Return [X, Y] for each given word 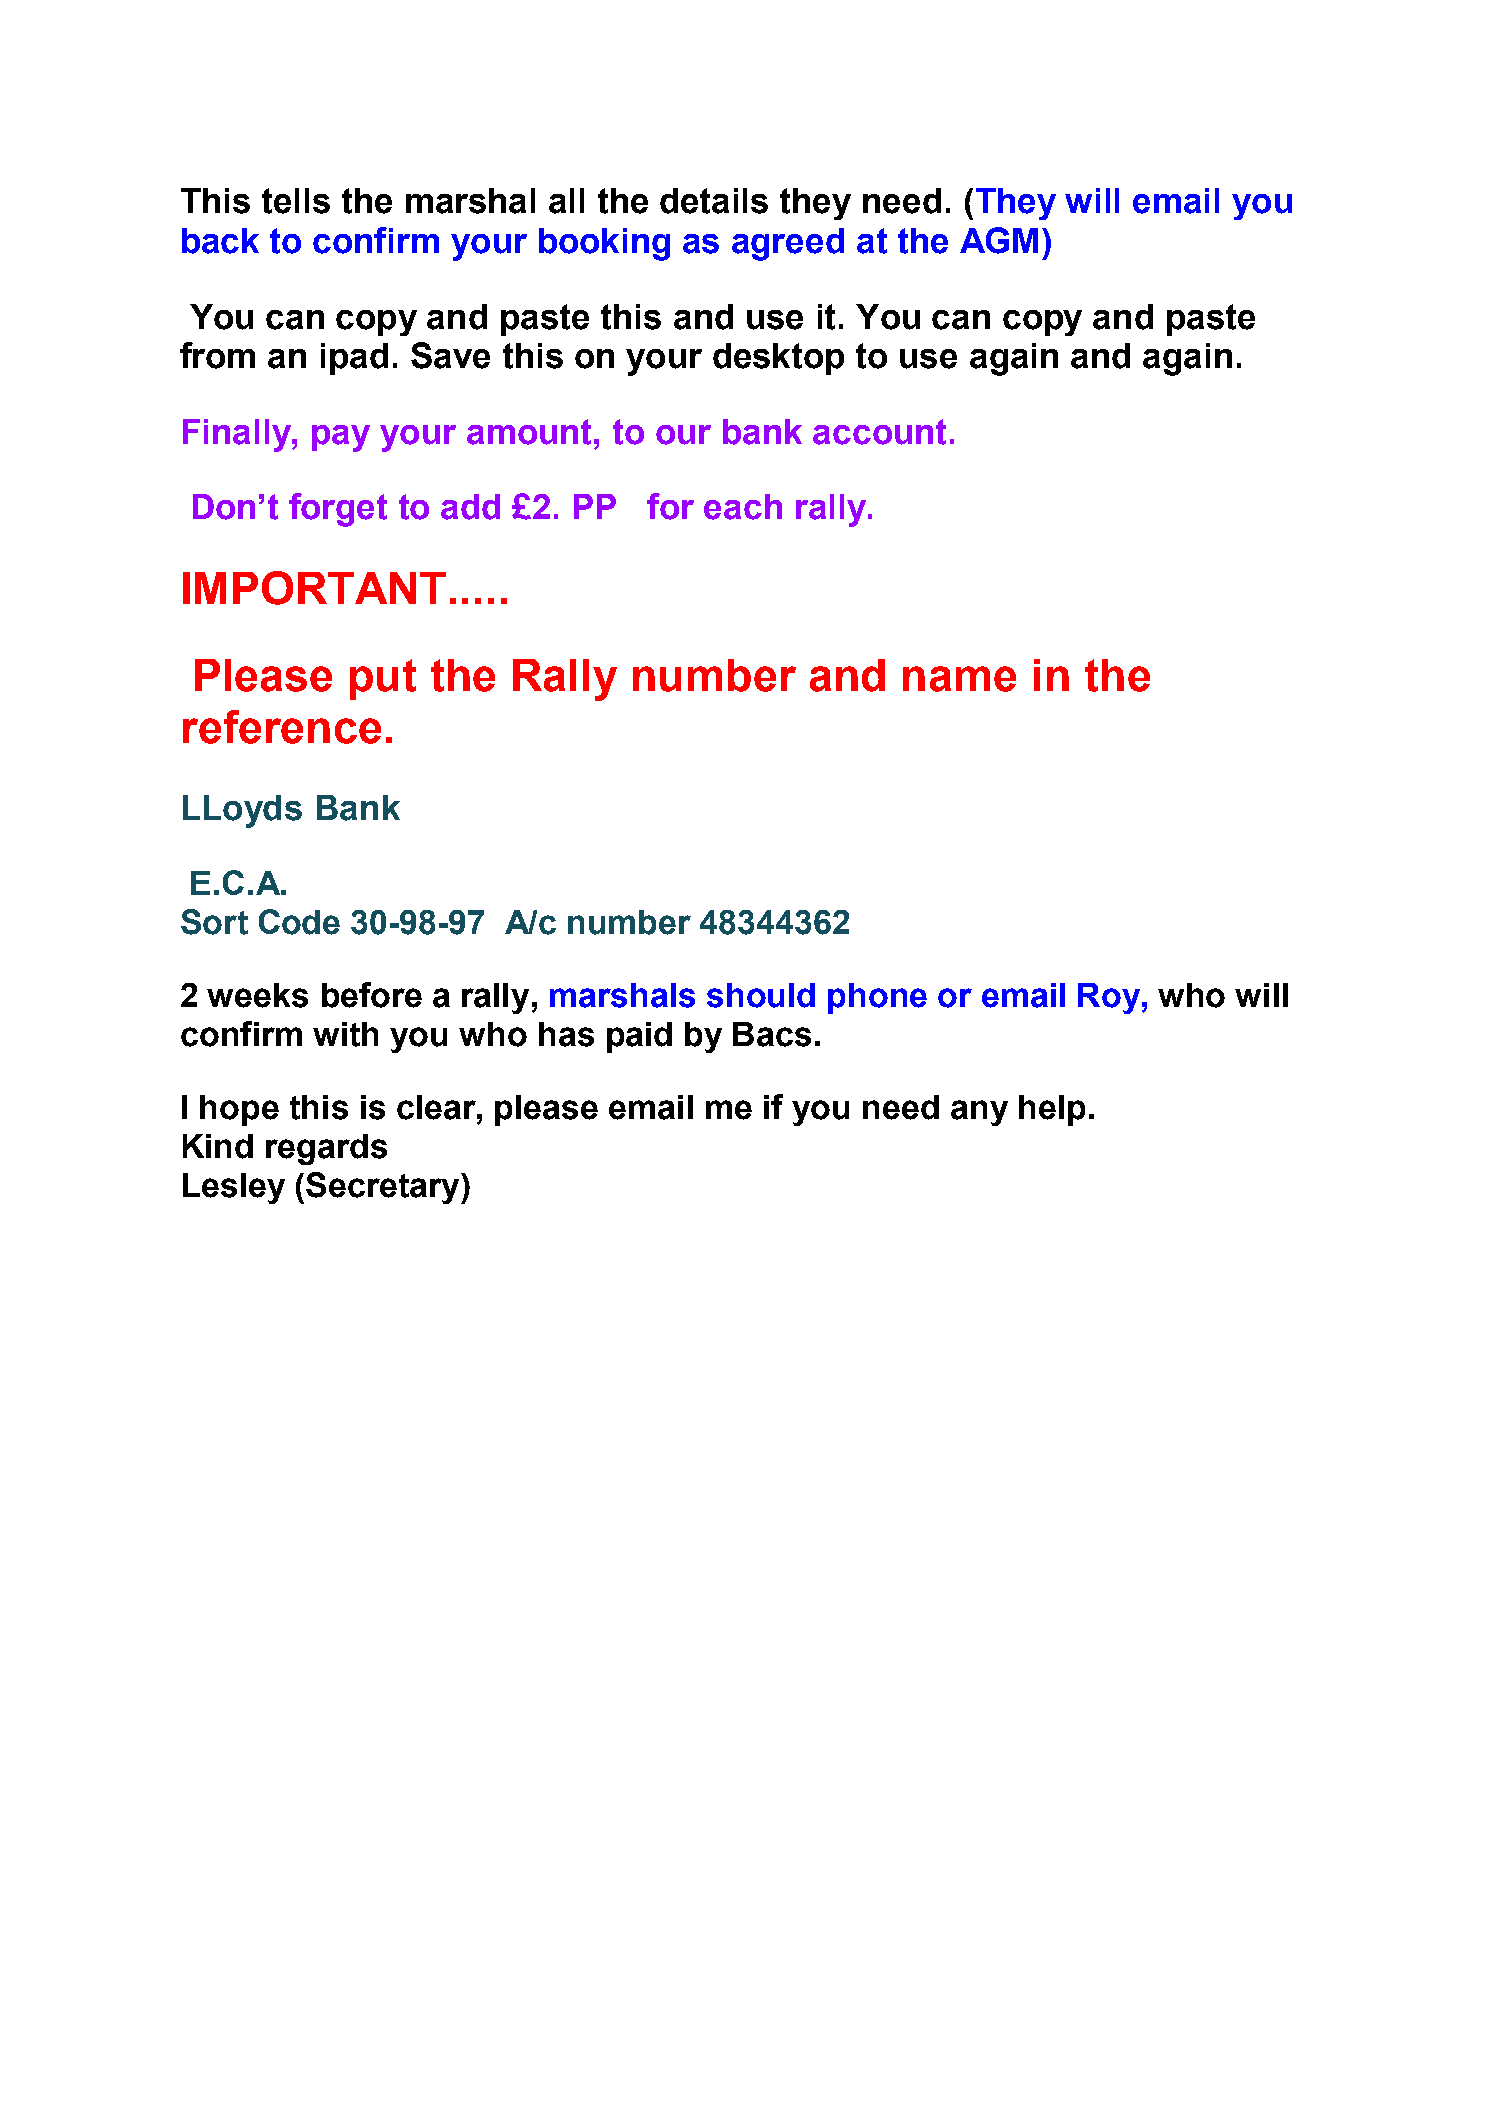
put [383, 679]
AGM [999, 240]
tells [296, 201]
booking [604, 244]
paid [639, 1037]
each [743, 507]
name [959, 679]
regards [326, 1149]
